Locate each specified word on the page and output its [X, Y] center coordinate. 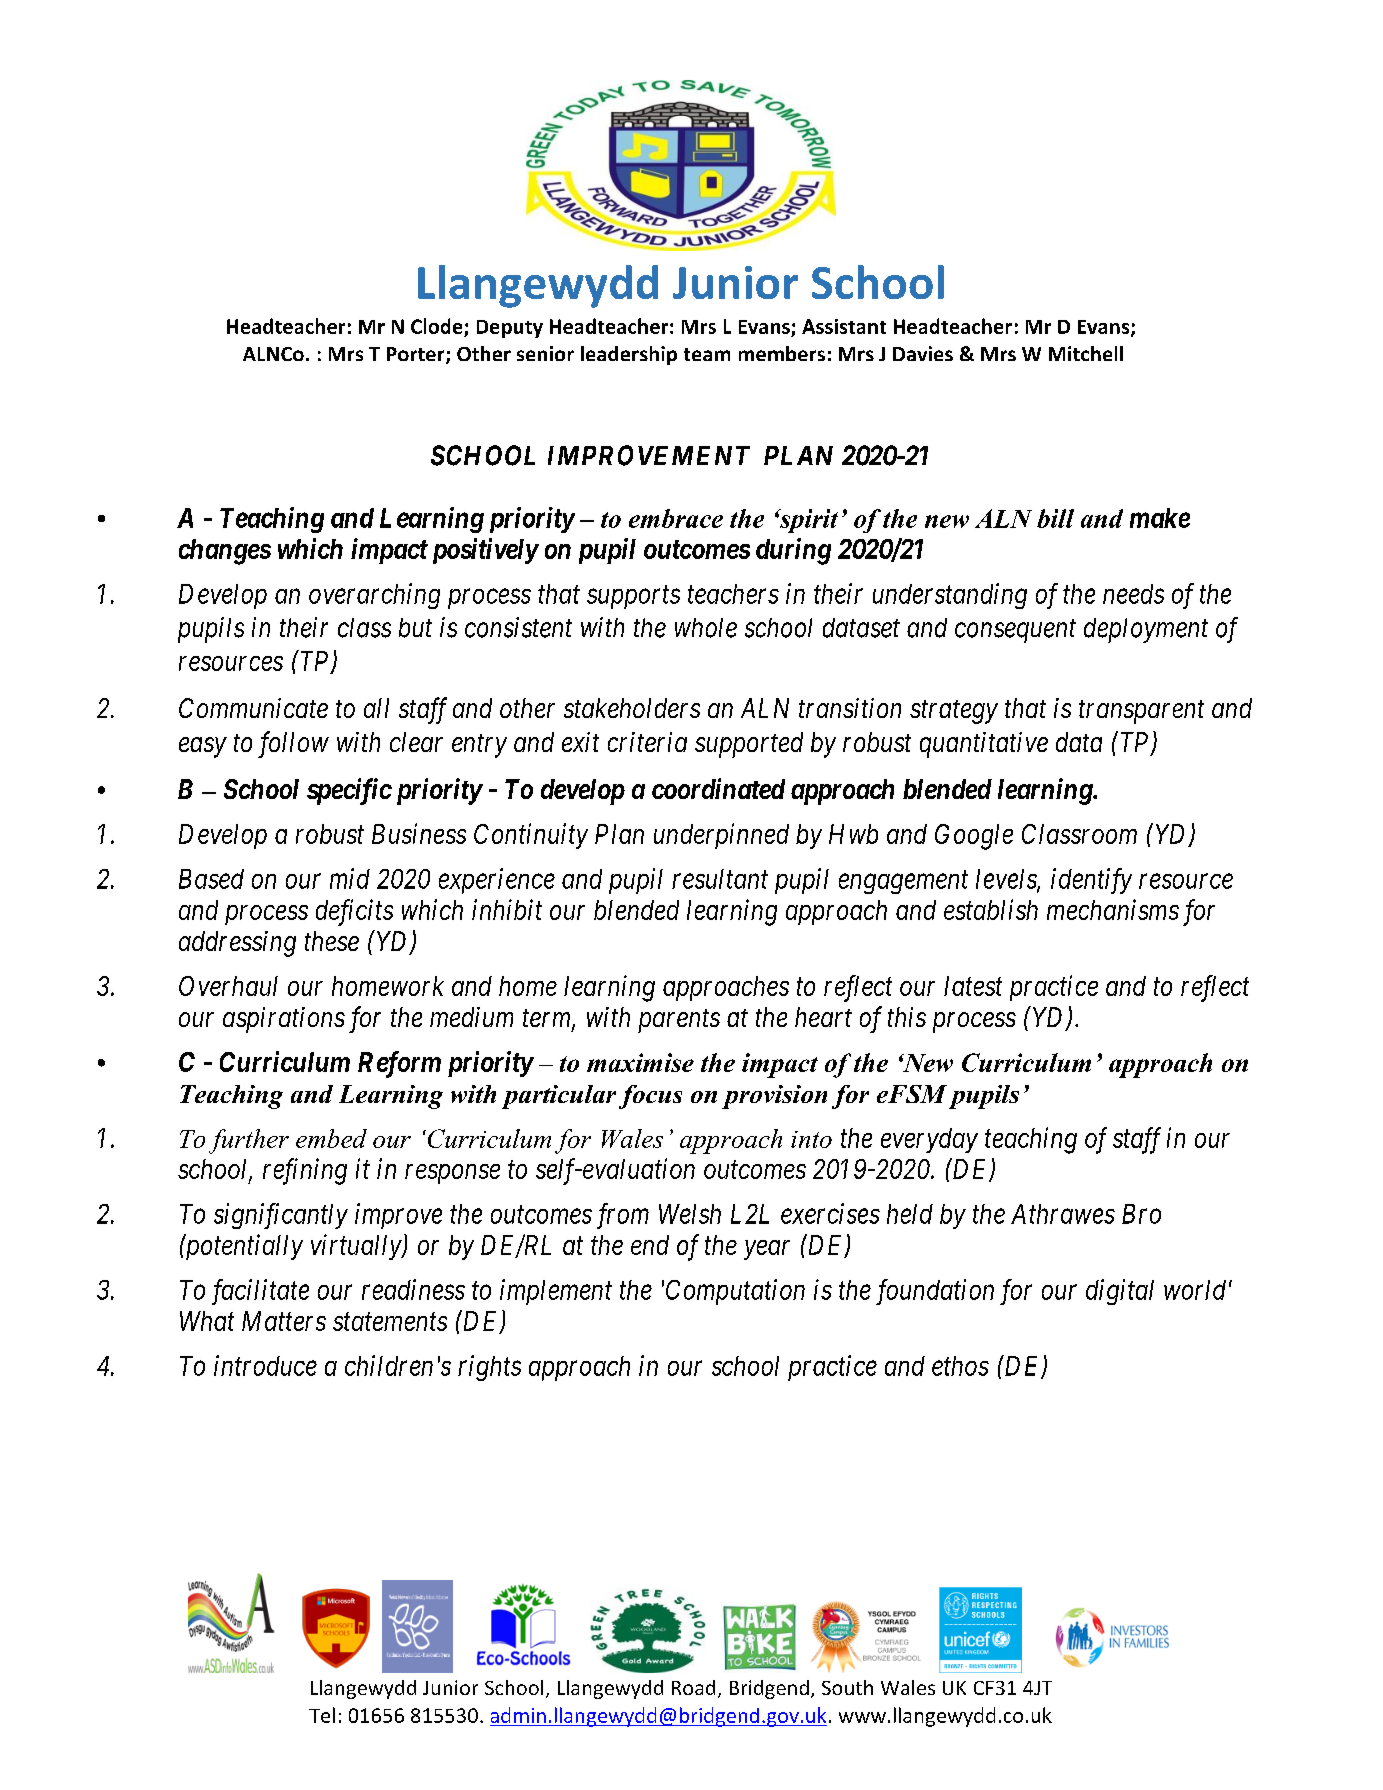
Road [693, 1687]
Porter [417, 355]
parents [679, 1021]
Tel [322, 1715]
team [707, 354]
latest [973, 986]
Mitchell [1086, 353]
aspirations [284, 1020]
